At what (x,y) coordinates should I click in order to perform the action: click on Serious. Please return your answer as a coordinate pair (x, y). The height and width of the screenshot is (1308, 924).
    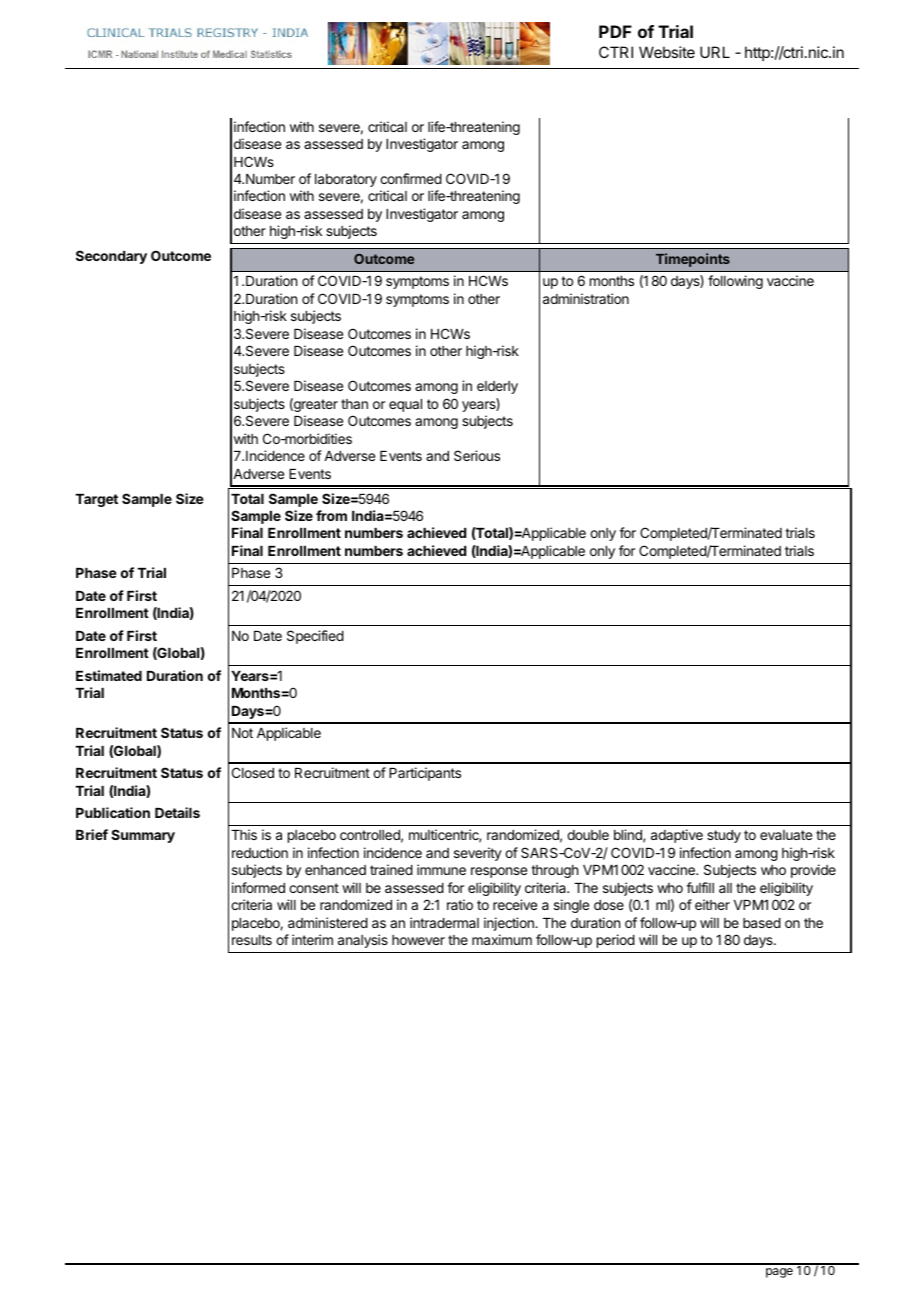
    Looking at the image, I should click on (477, 455).
